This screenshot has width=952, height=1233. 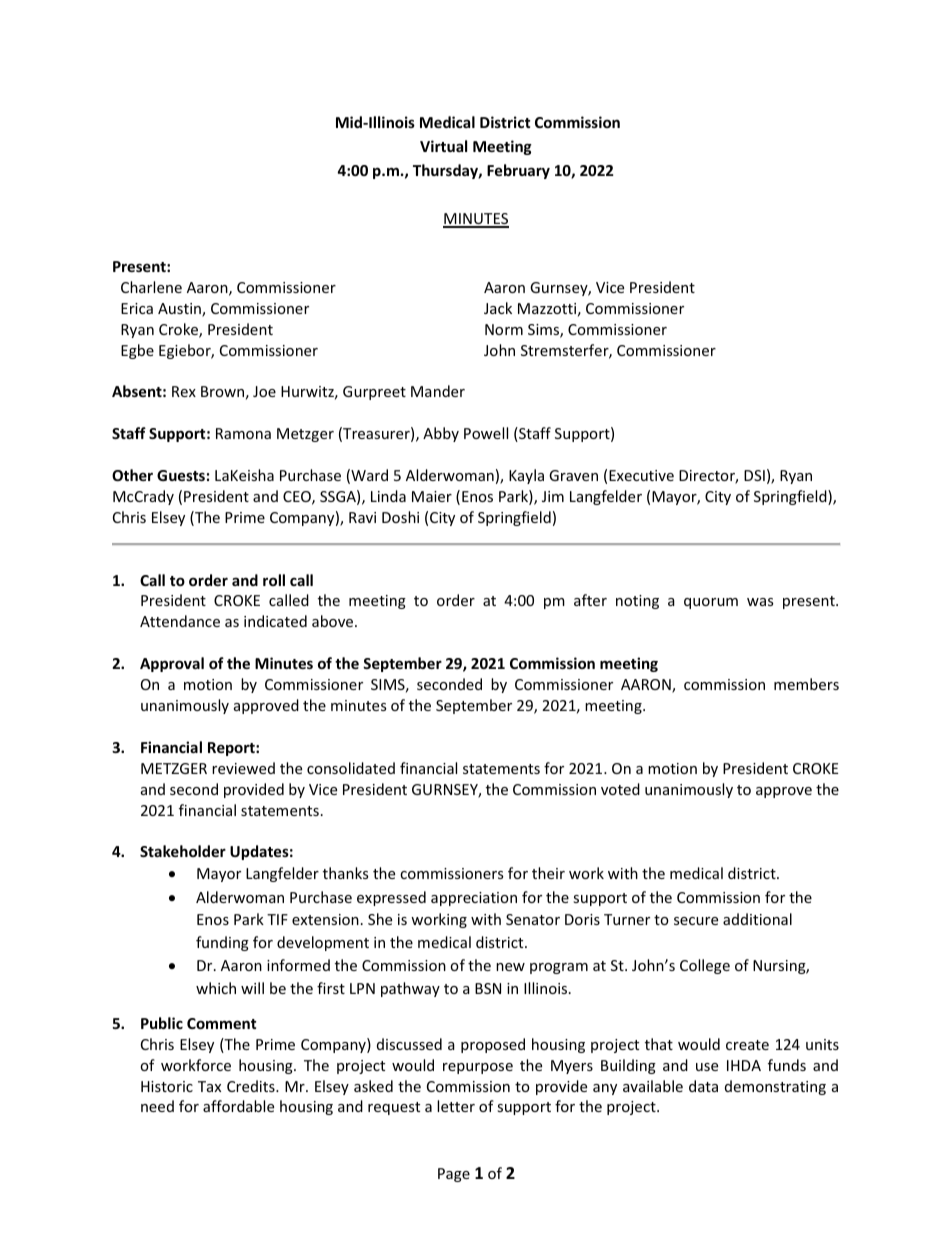 I want to click on their, so click(x=548, y=873).
